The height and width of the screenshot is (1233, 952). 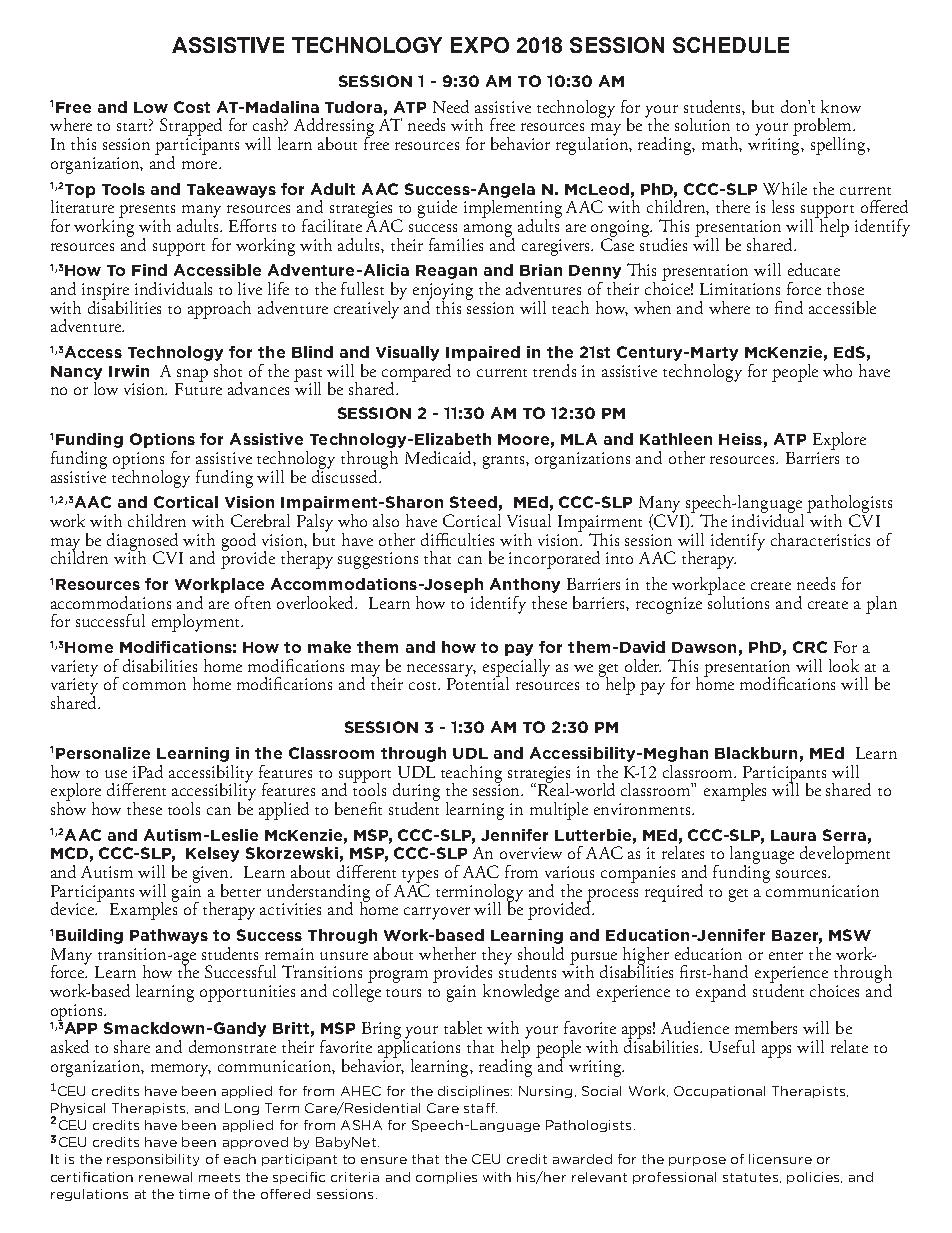 What do you see at coordinates (197, 623) in the screenshot?
I see `employment` at bounding box center [197, 623].
